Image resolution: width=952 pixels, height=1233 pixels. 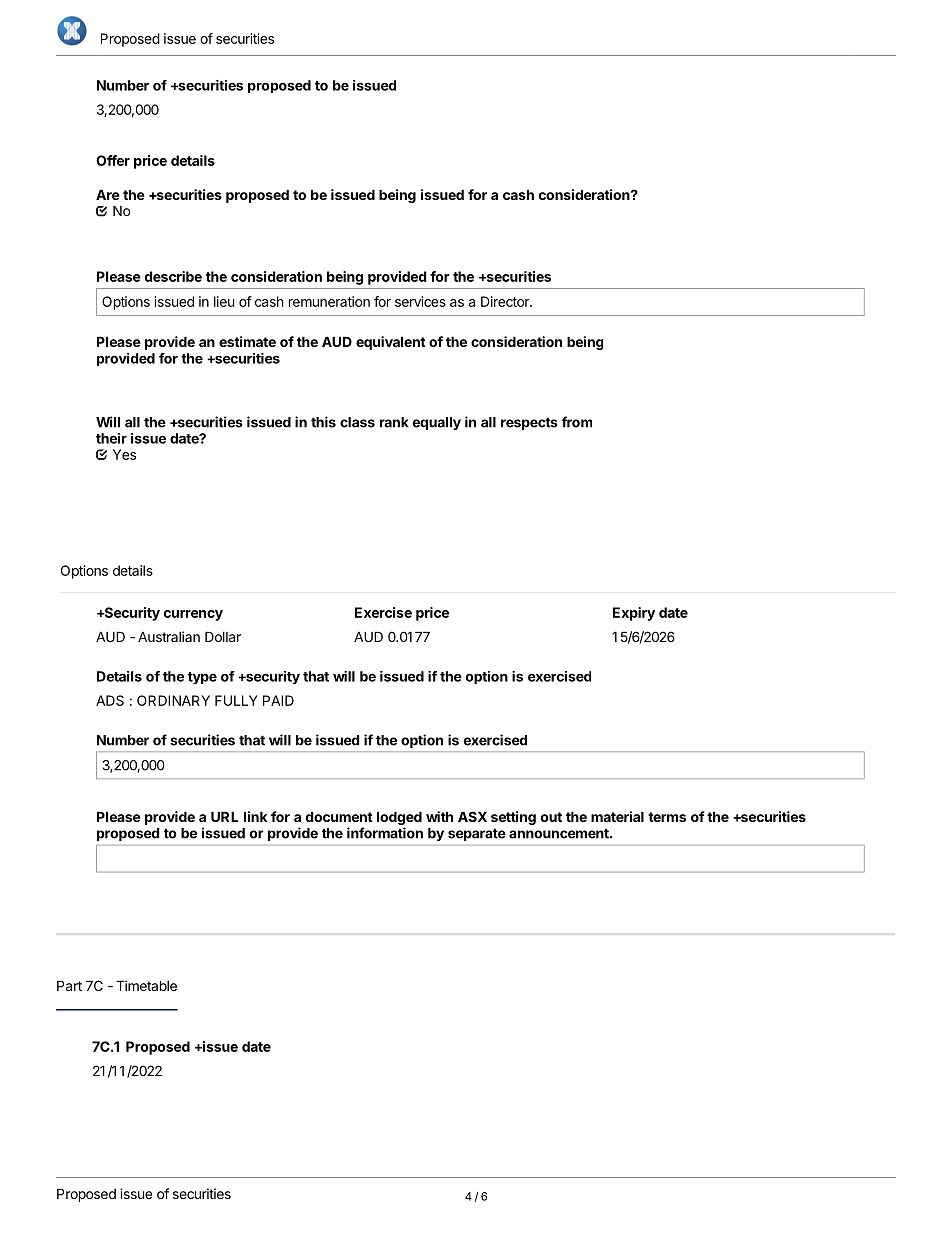 What do you see at coordinates (146, 985) in the page?
I see `Timetable` at bounding box center [146, 985].
